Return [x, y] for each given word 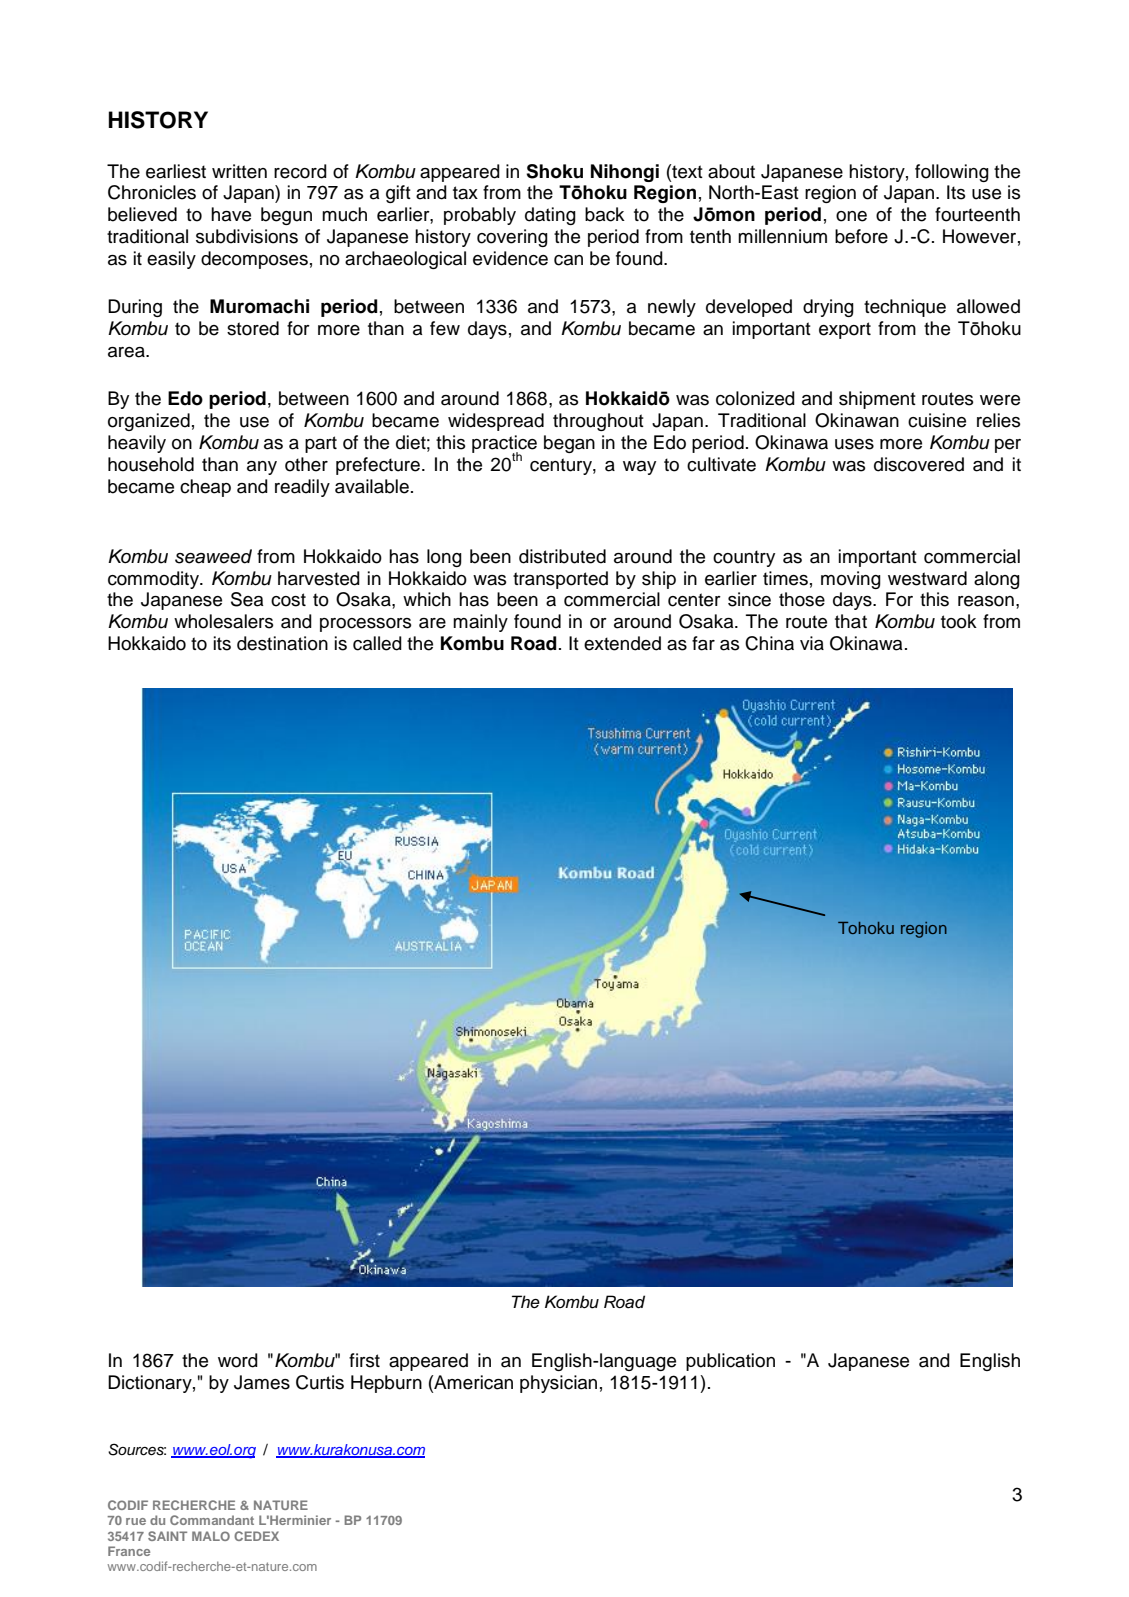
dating [550, 216]
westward [927, 578]
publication [730, 1362]
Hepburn [386, 1384]
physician [558, 1384]
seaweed [213, 556]
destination [282, 643]
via [812, 643]
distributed [562, 556]
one [851, 216]
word [238, 1360]
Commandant [212, 1520]
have [231, 214]
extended [622, 643]
